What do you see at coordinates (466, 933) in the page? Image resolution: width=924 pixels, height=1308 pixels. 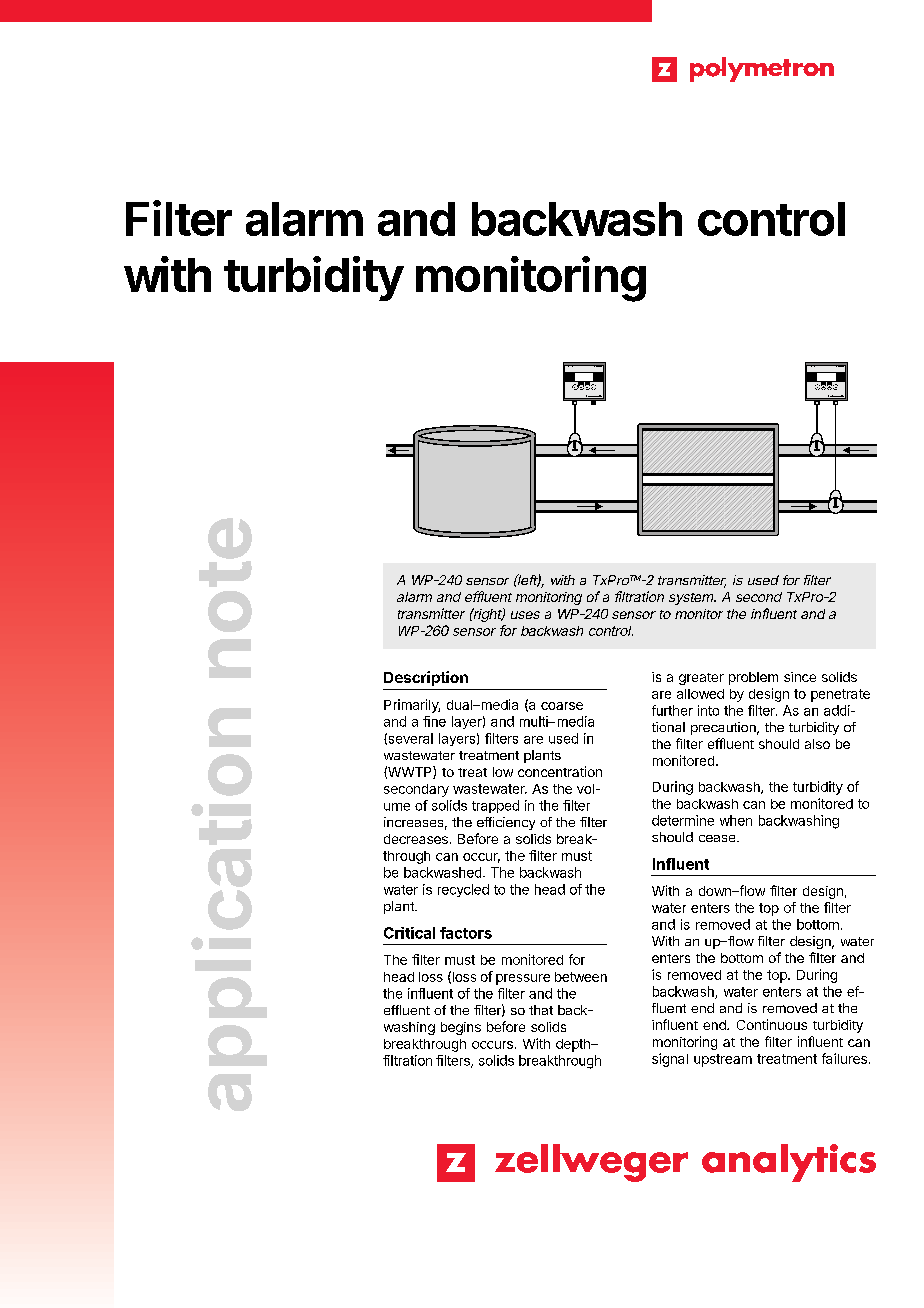 I see `factors` at bounding box center [466, 933].
